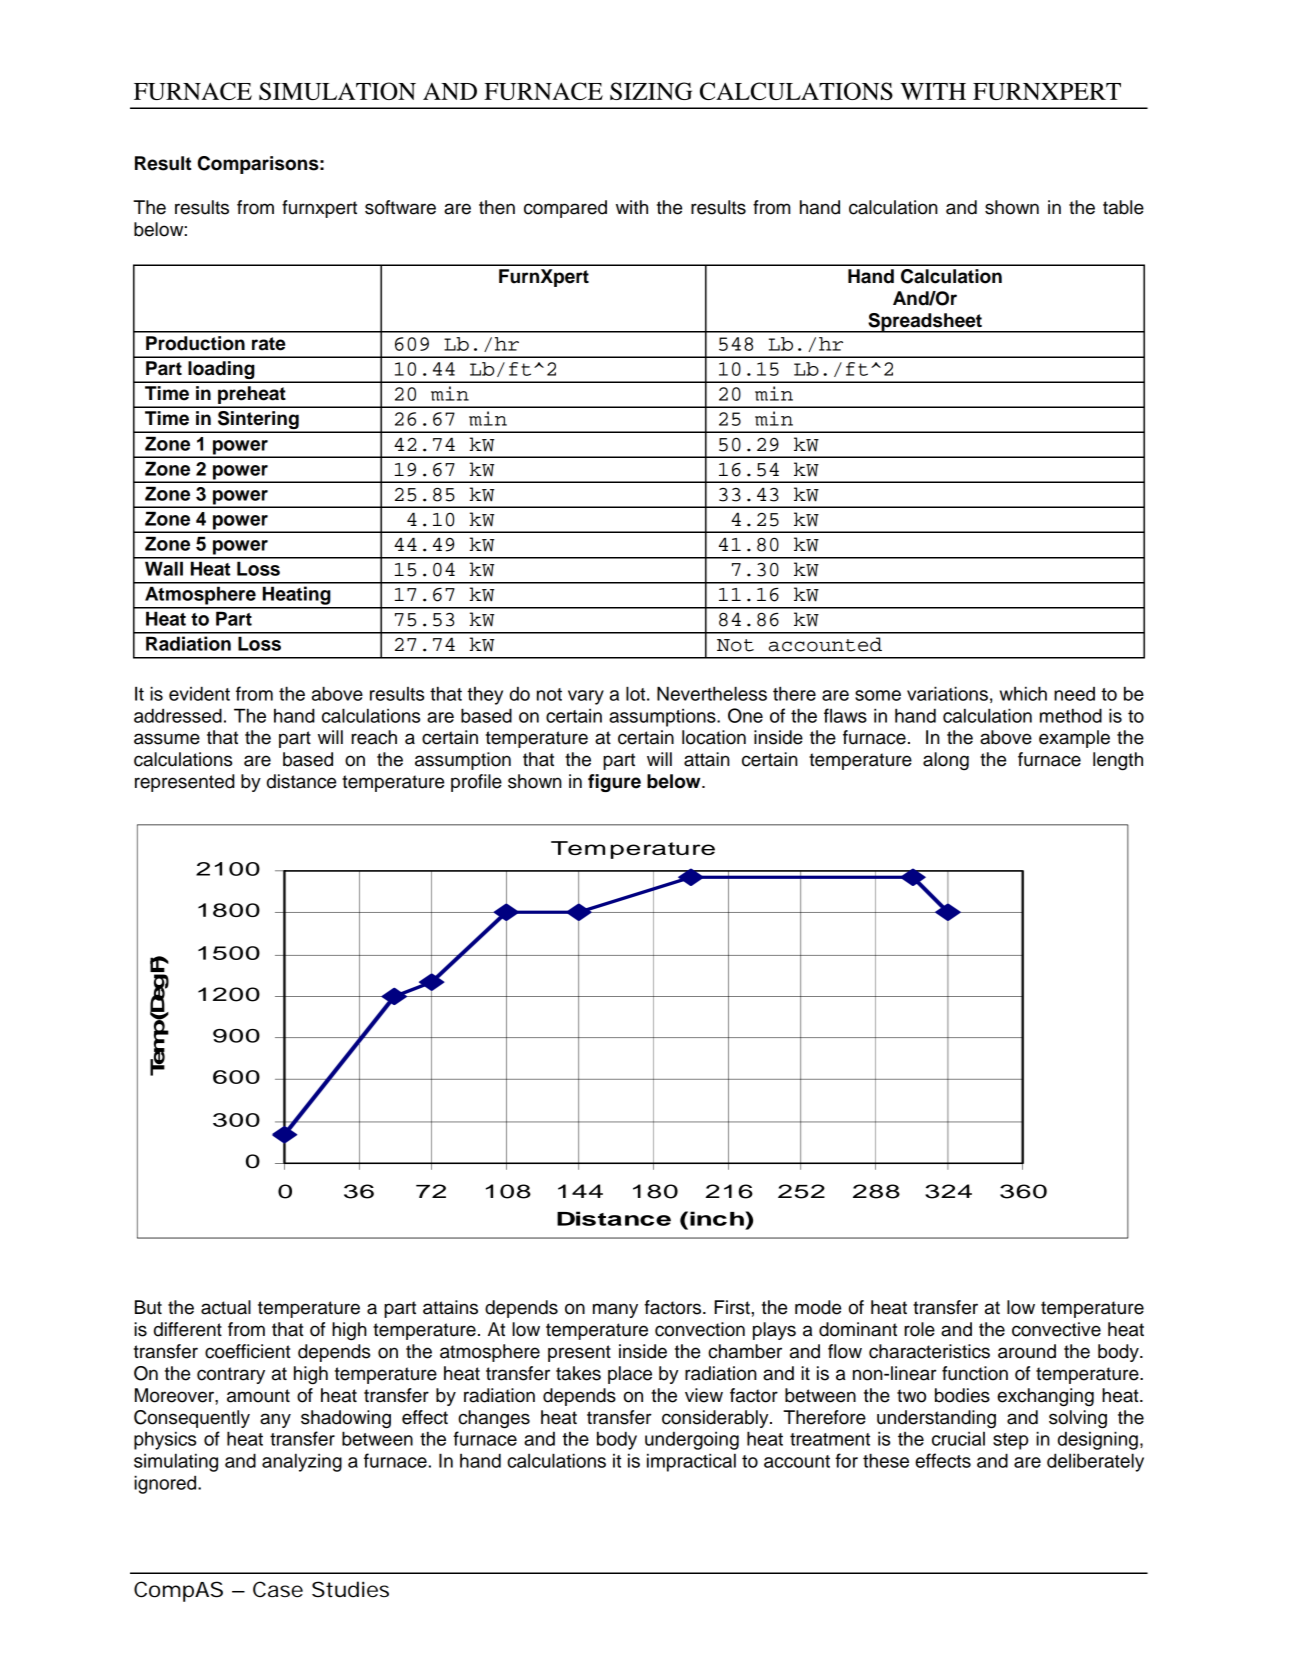 The image size is (1297, 1678). Describe the element at coordinates (718, 1218) in the image. I see `inch` at that location.
